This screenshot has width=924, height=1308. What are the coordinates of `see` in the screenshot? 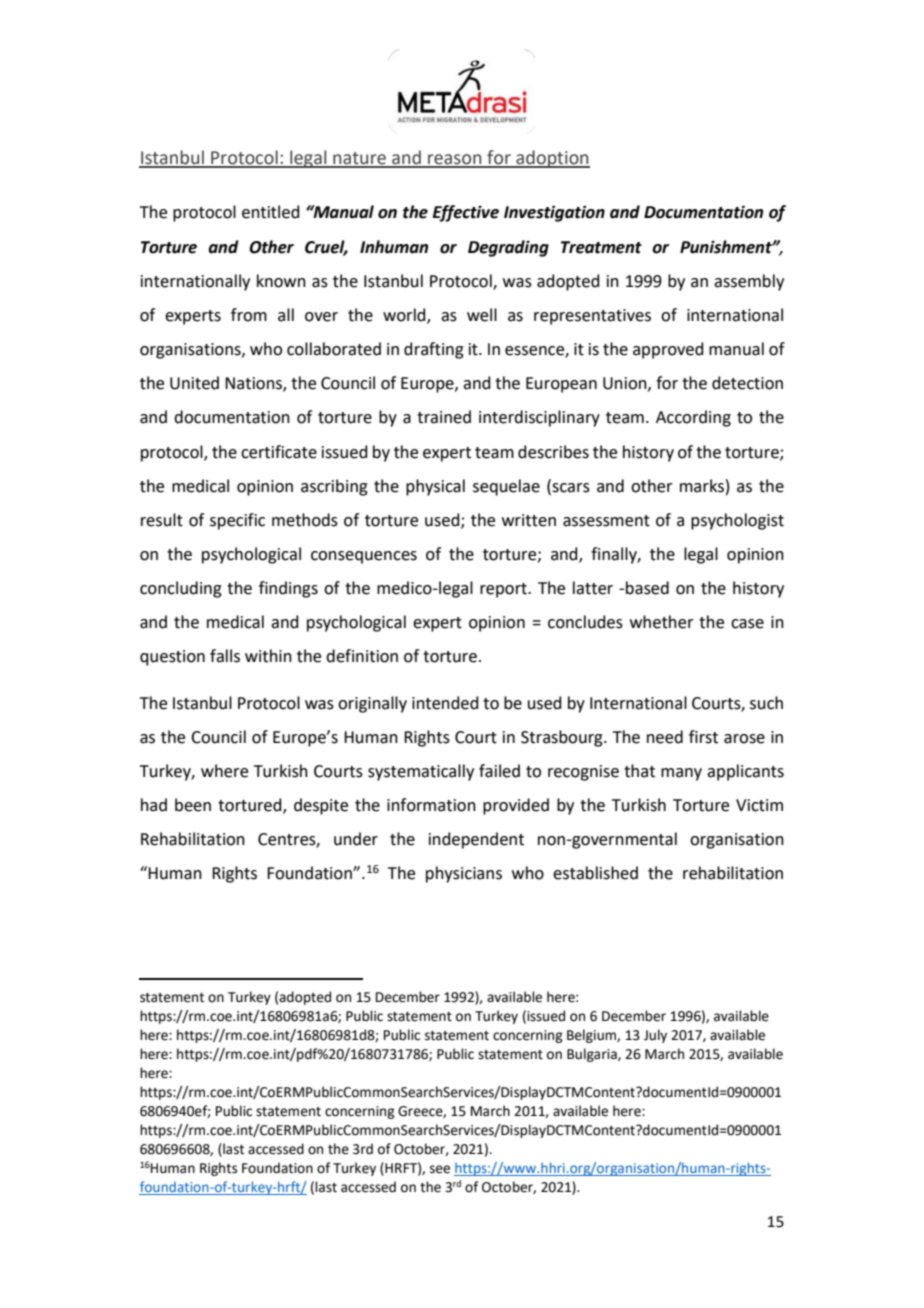 It's located at (440, 1169).
